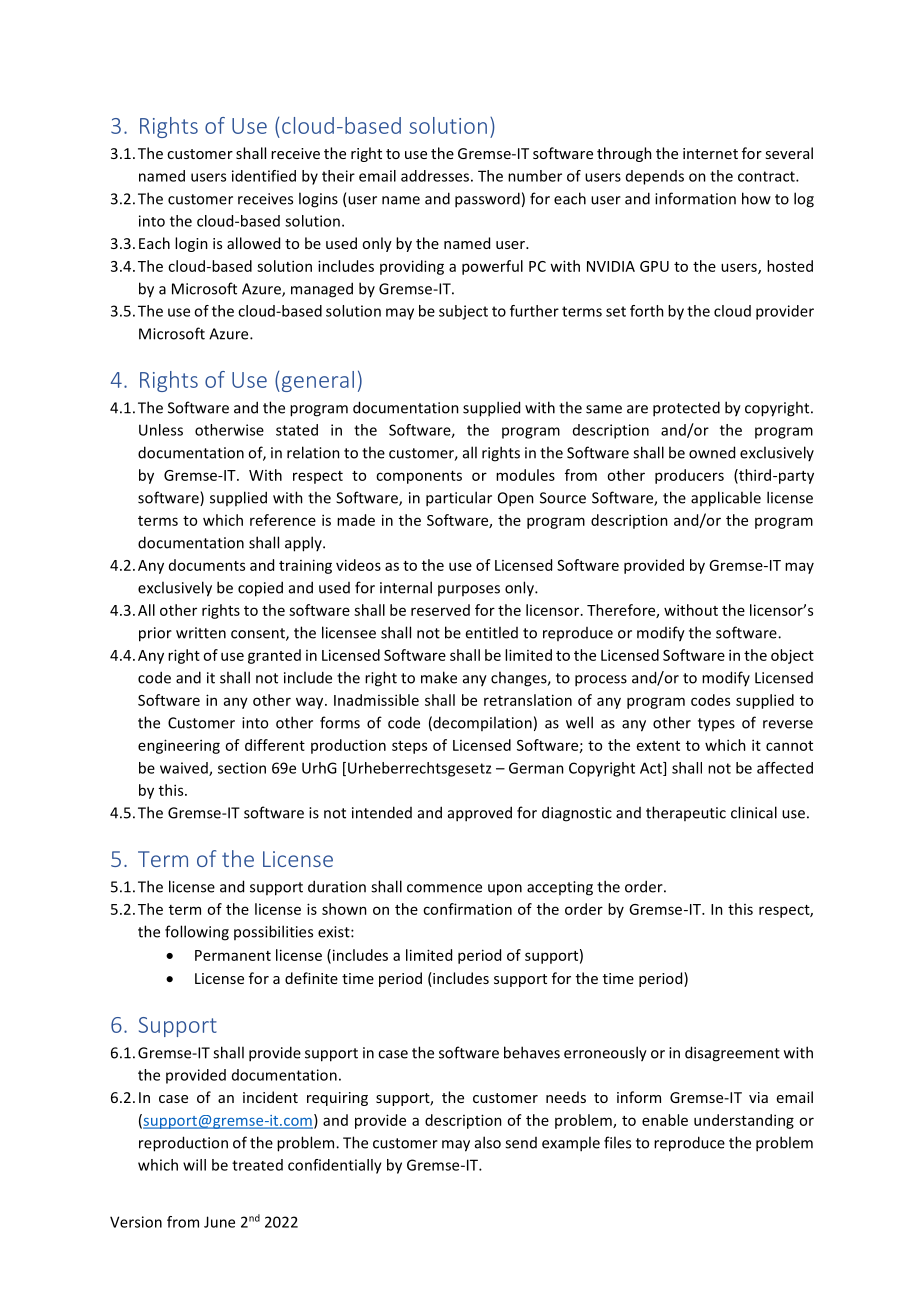  What do you see at coordinates (710, 153) in the screenshot?
I see `internet` at bounding box center [710, 153].
